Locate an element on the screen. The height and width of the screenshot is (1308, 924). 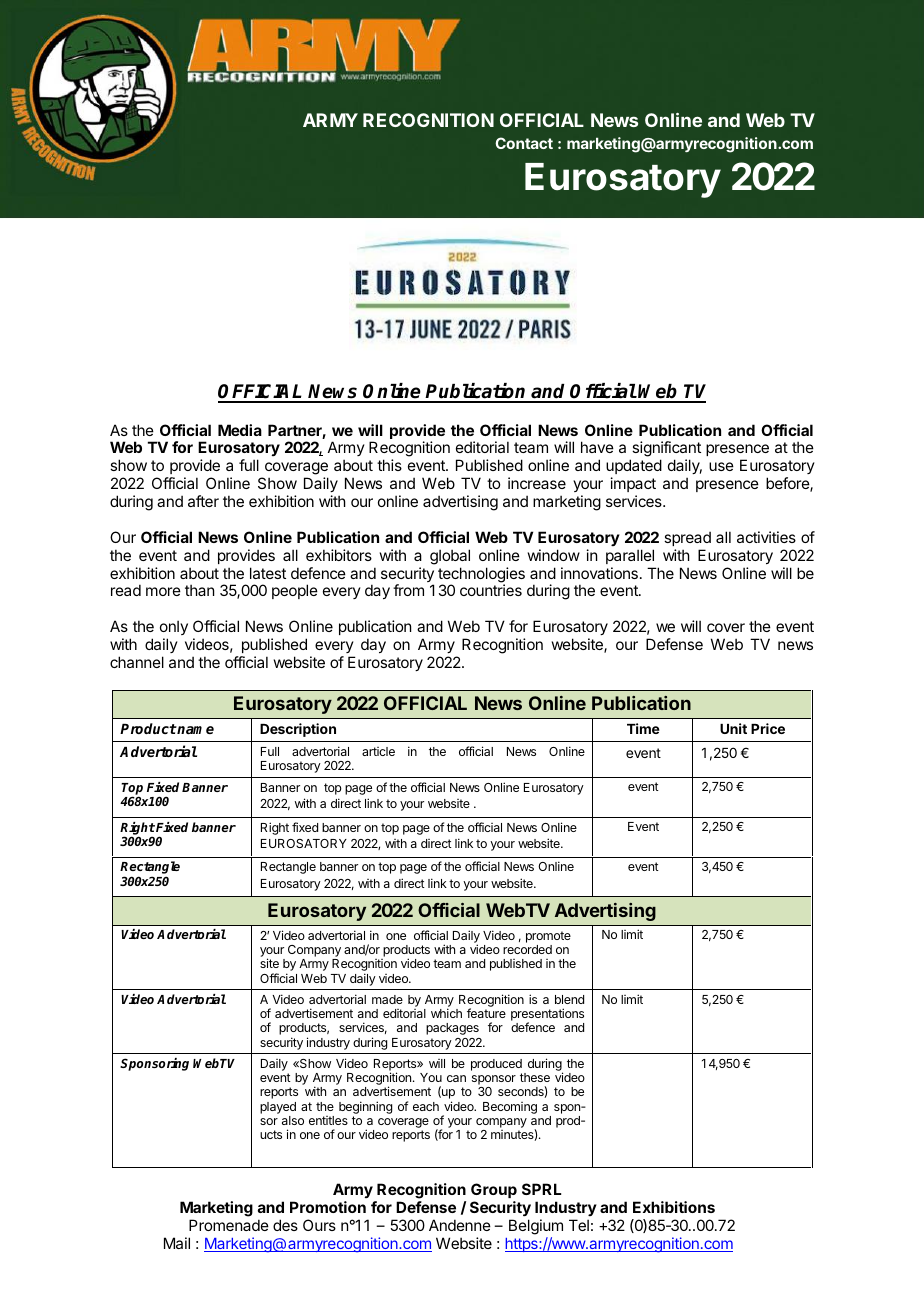
Mail is located at coordinates (177, 1243).
